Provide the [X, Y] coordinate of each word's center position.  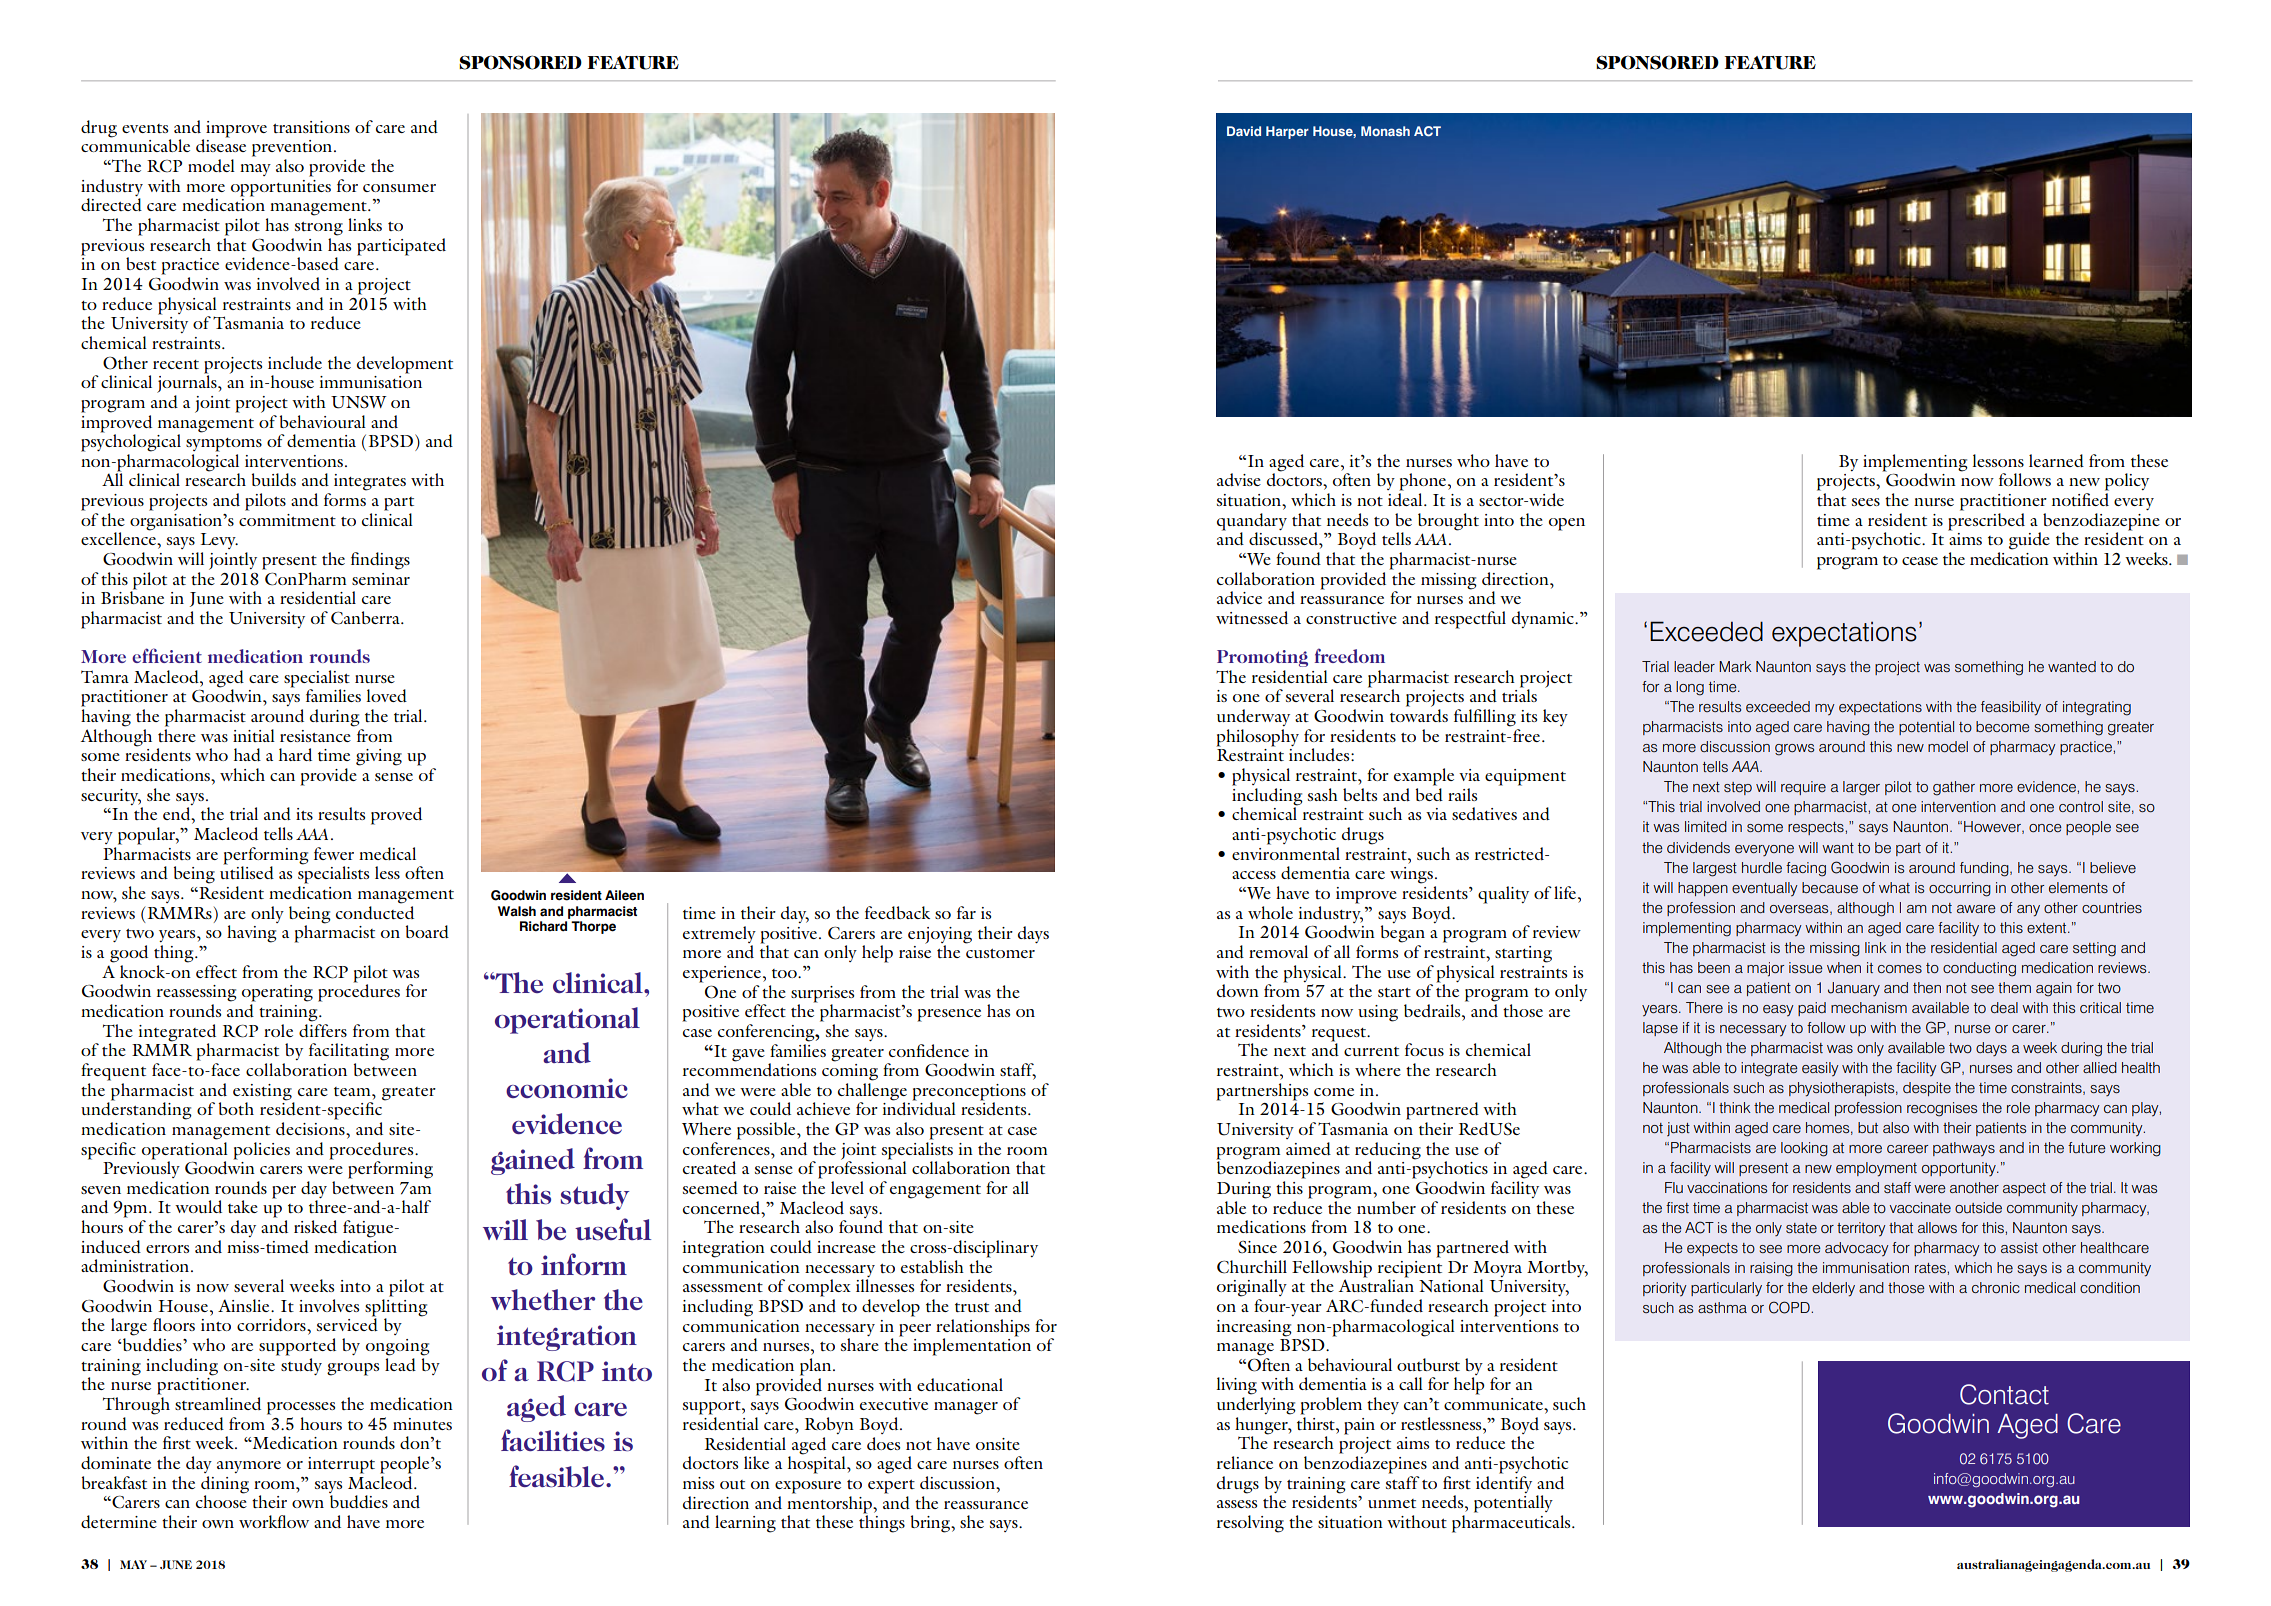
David [1244, 131]
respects [1817, 828]
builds [274, 479]
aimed [1308, 1148]
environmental [1286, 853]
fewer [334, 853]
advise [1239, 479]
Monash [1385, 131]
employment [1876, 1169]
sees [1866, 502]
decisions [311, 1128]
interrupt [341, 1465]
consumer [399, 188]
